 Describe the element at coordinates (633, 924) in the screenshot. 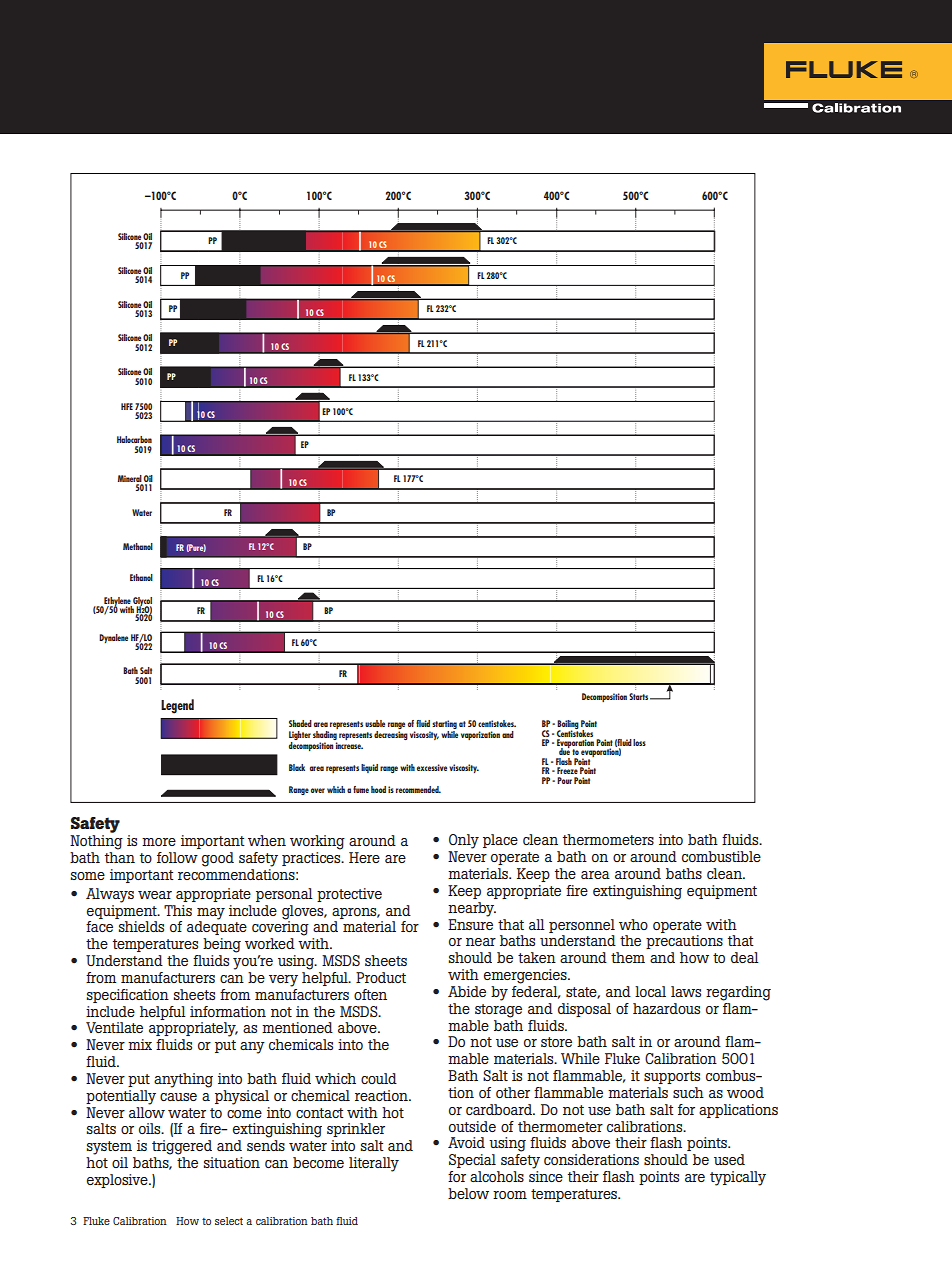

I see `who` at that location.
